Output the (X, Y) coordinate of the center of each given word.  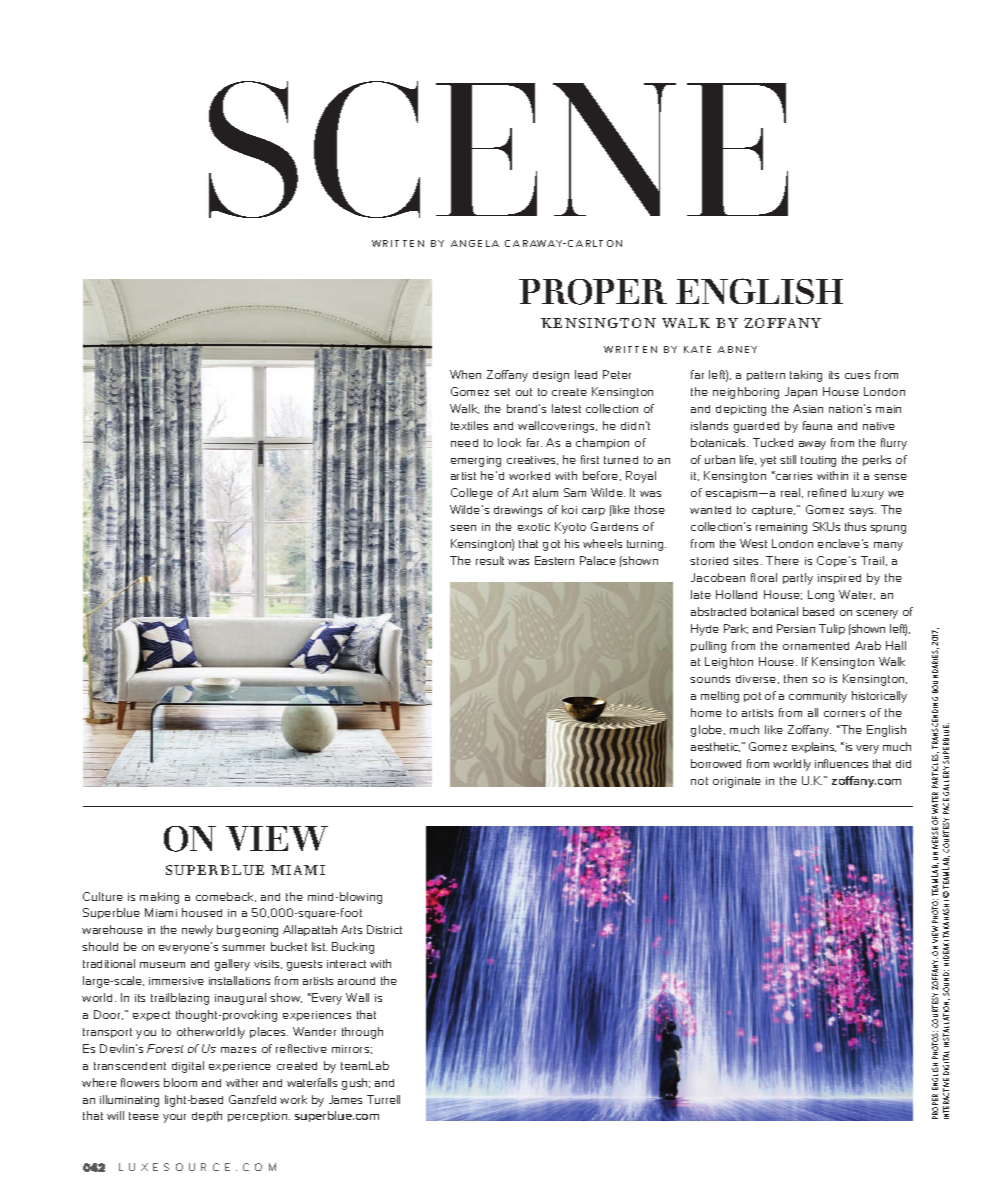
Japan (801, 392)
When (465, 374)
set (502, 392)
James (345, 1099)
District (384, 929)
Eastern (554, 560)
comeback (226, 897)
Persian (796, 628)
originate (737, 782)
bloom (180, 1082)
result (490, 560)
